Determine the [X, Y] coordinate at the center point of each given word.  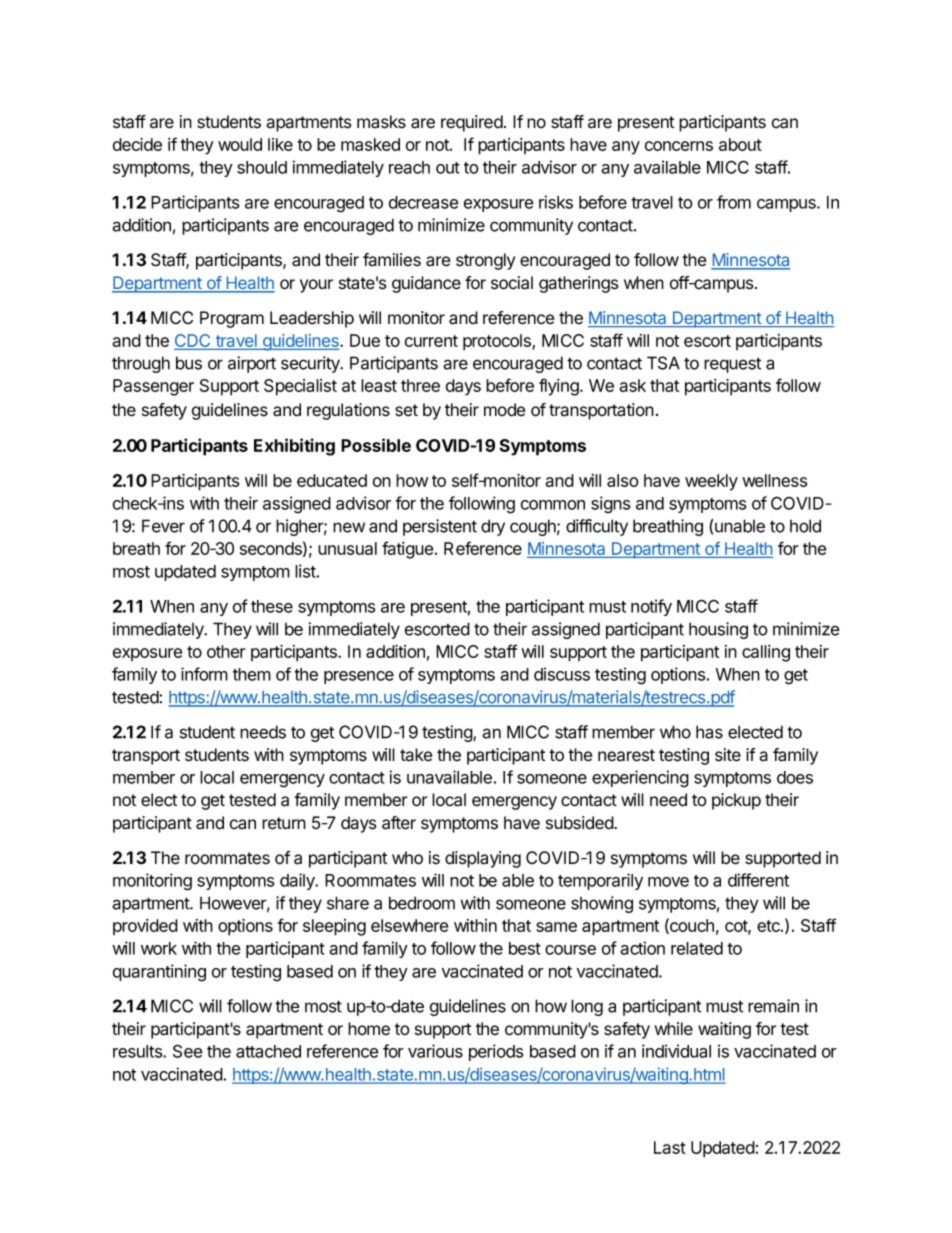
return [284, 823]
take [416, 755]
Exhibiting [294, 447]
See [188, 1051]
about [740, 144]
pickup [736, 801]
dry [493, 527]
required [472, 123]
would [240, 144]
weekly [711, 482]
